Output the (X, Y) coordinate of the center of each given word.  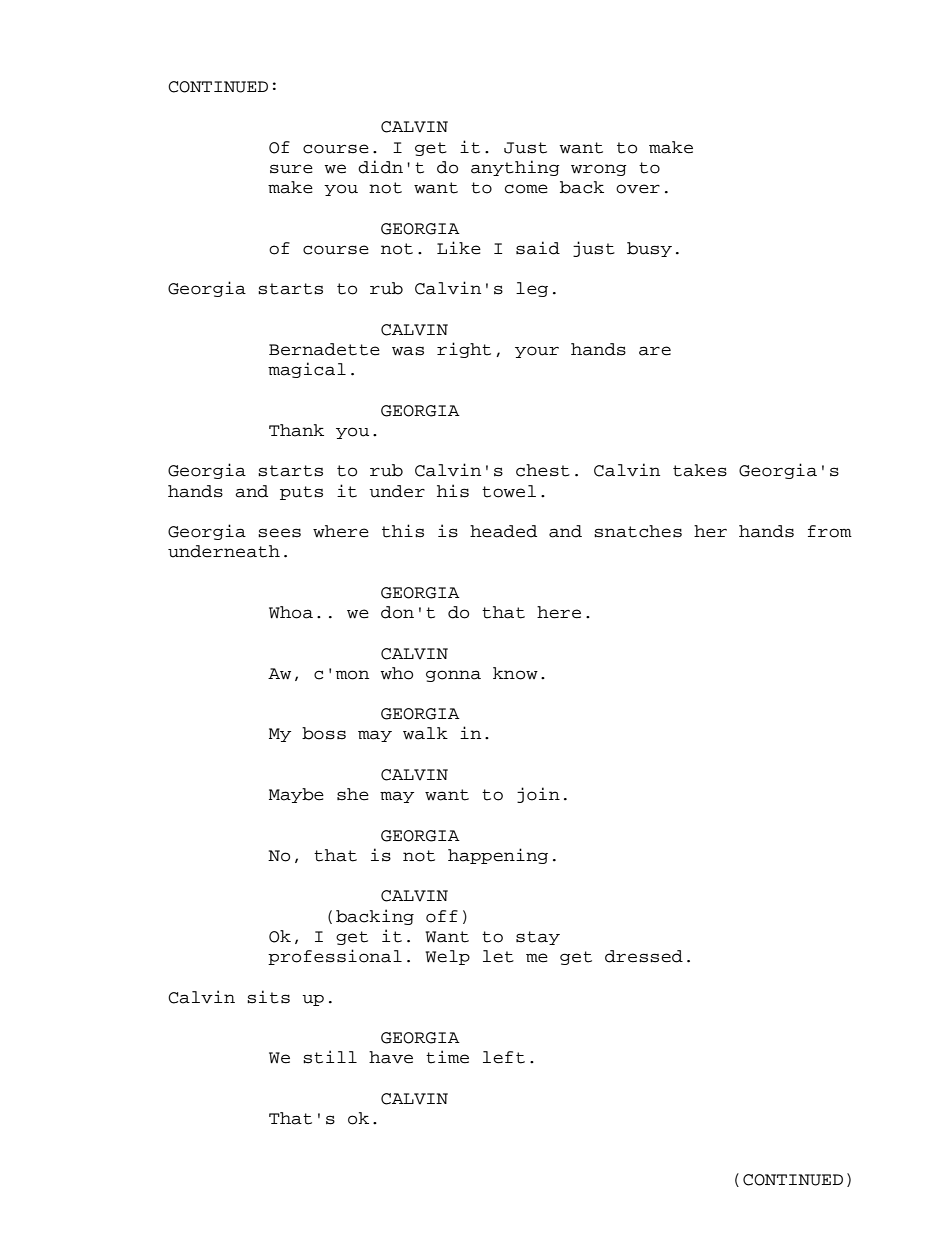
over (638, 189)
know (515, 673)
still (330, 1057)
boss (324, 733)
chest (543, 470)
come (526, 189)
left (504, 1057)
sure (291, 169)
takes (700, 470)
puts (301, 493)
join (538, 795)
